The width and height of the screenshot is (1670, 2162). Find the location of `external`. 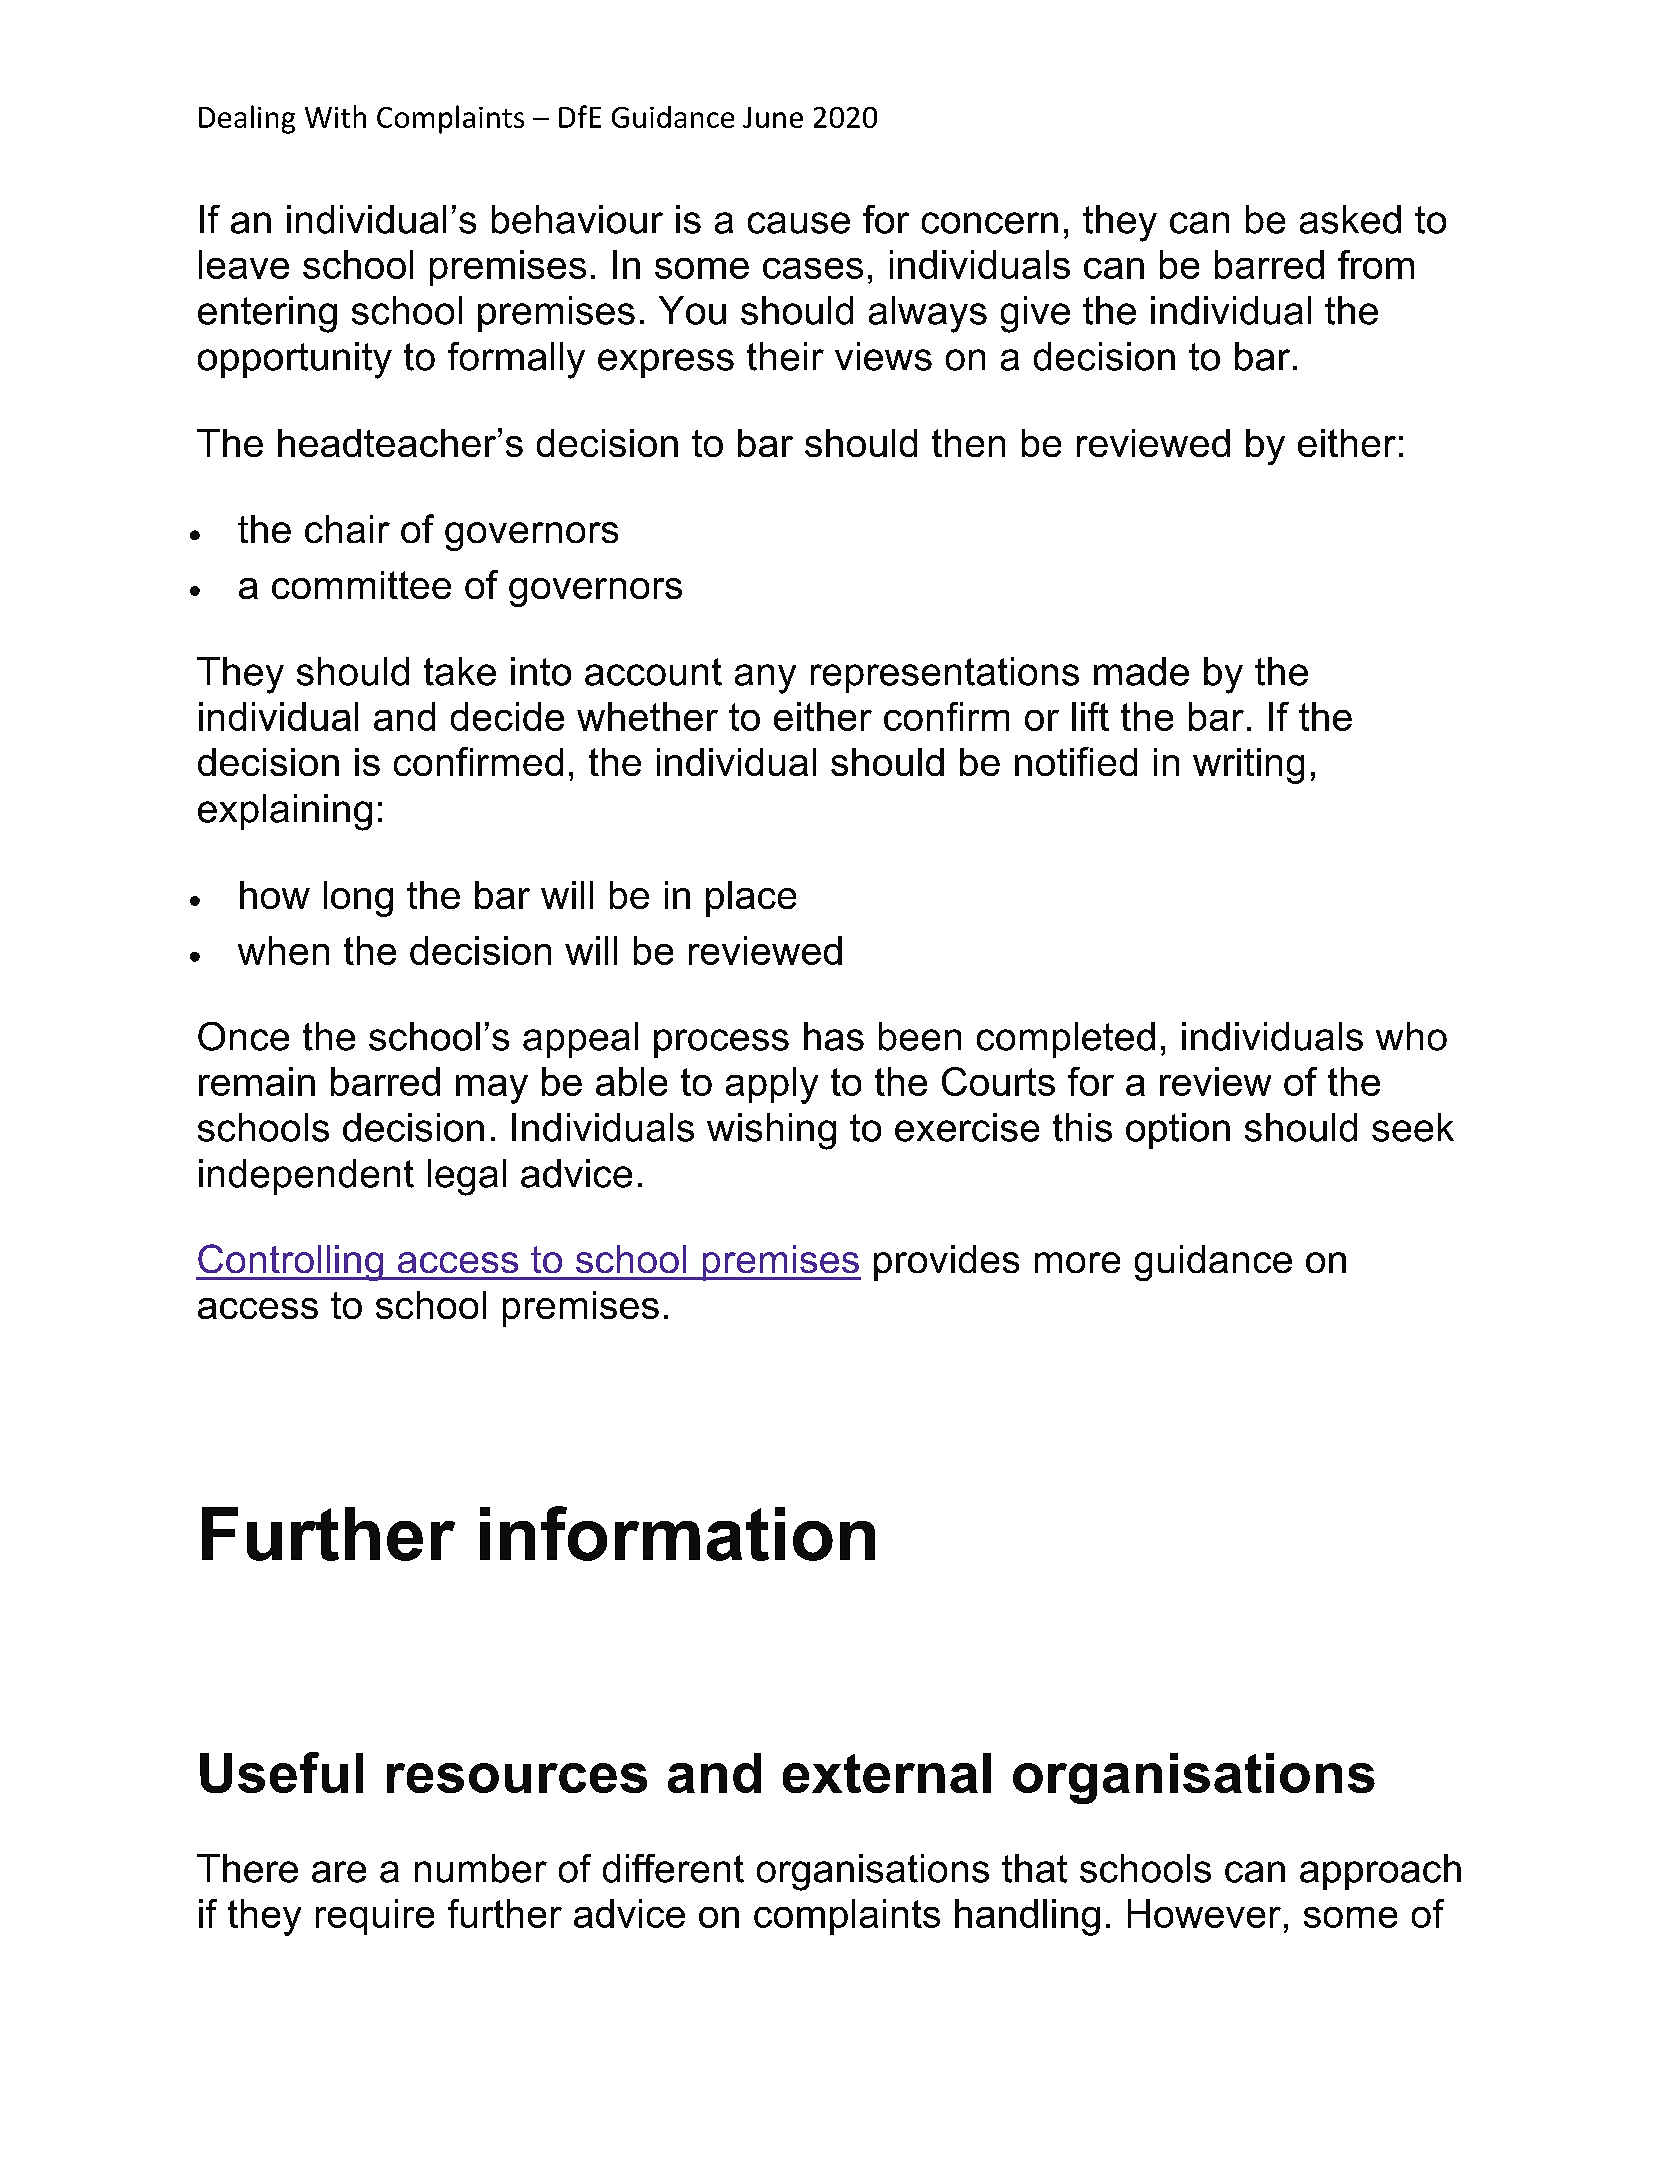

external is located at coordinates (887, 1773).
